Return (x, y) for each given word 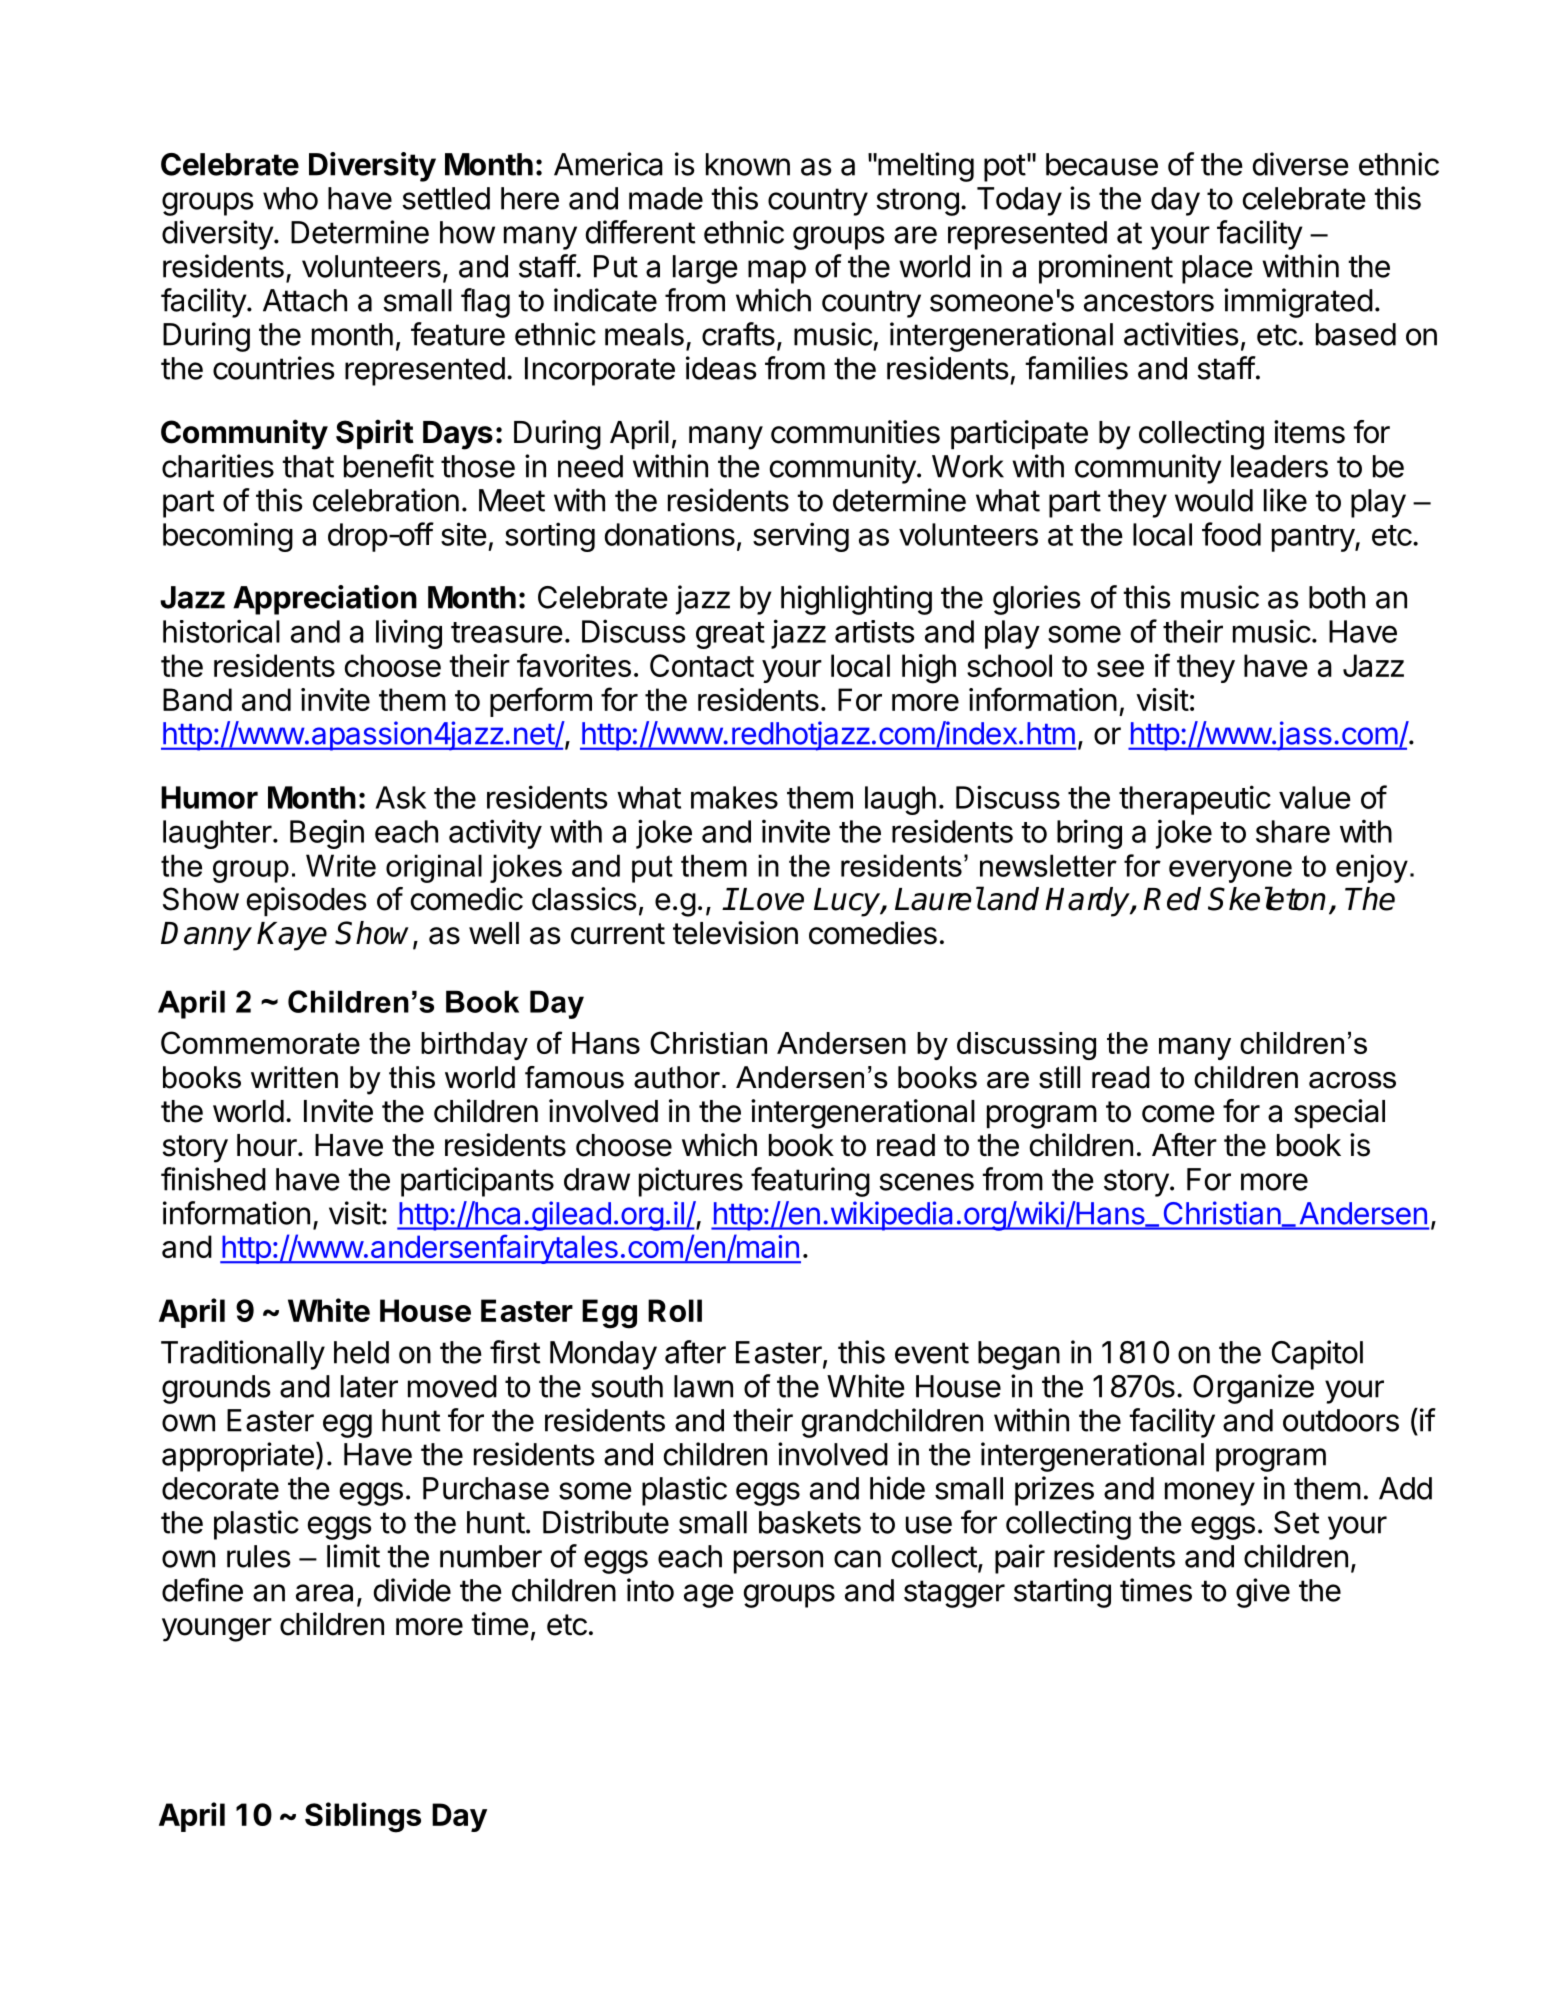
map (777, 272)
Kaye (292, 936)
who (290, 198)
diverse (1301, 164)
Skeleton (1267, 898)
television (735, 933)
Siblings (363, 1817)
